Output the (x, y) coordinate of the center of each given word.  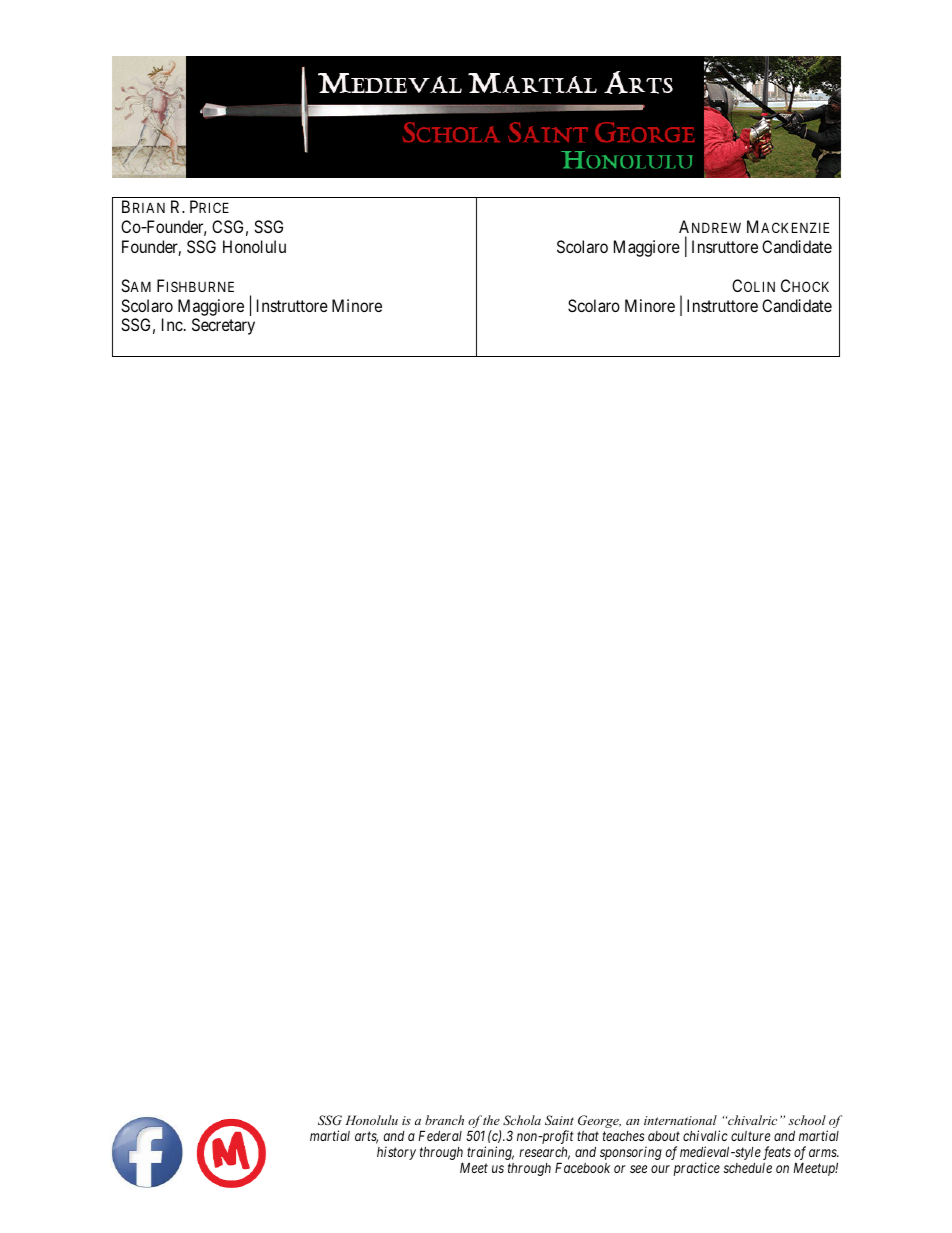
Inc (172, 324)
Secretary (223, 326)
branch (444, 1120)
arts (366, 1137)
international (680, 1120)
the (491, 1120)
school (807, 1120)
